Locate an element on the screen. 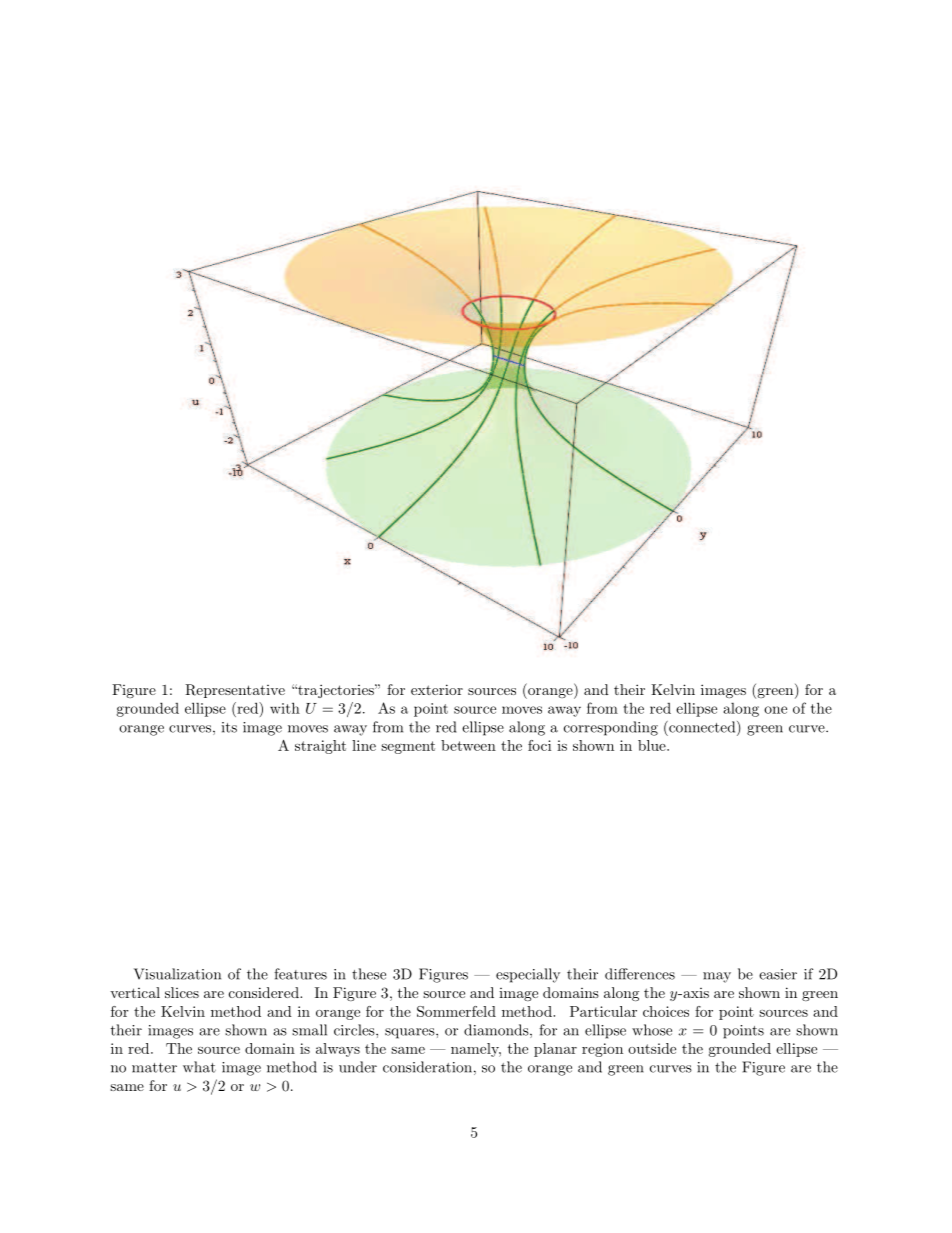  Representative is located at coordinates (235, 691).
